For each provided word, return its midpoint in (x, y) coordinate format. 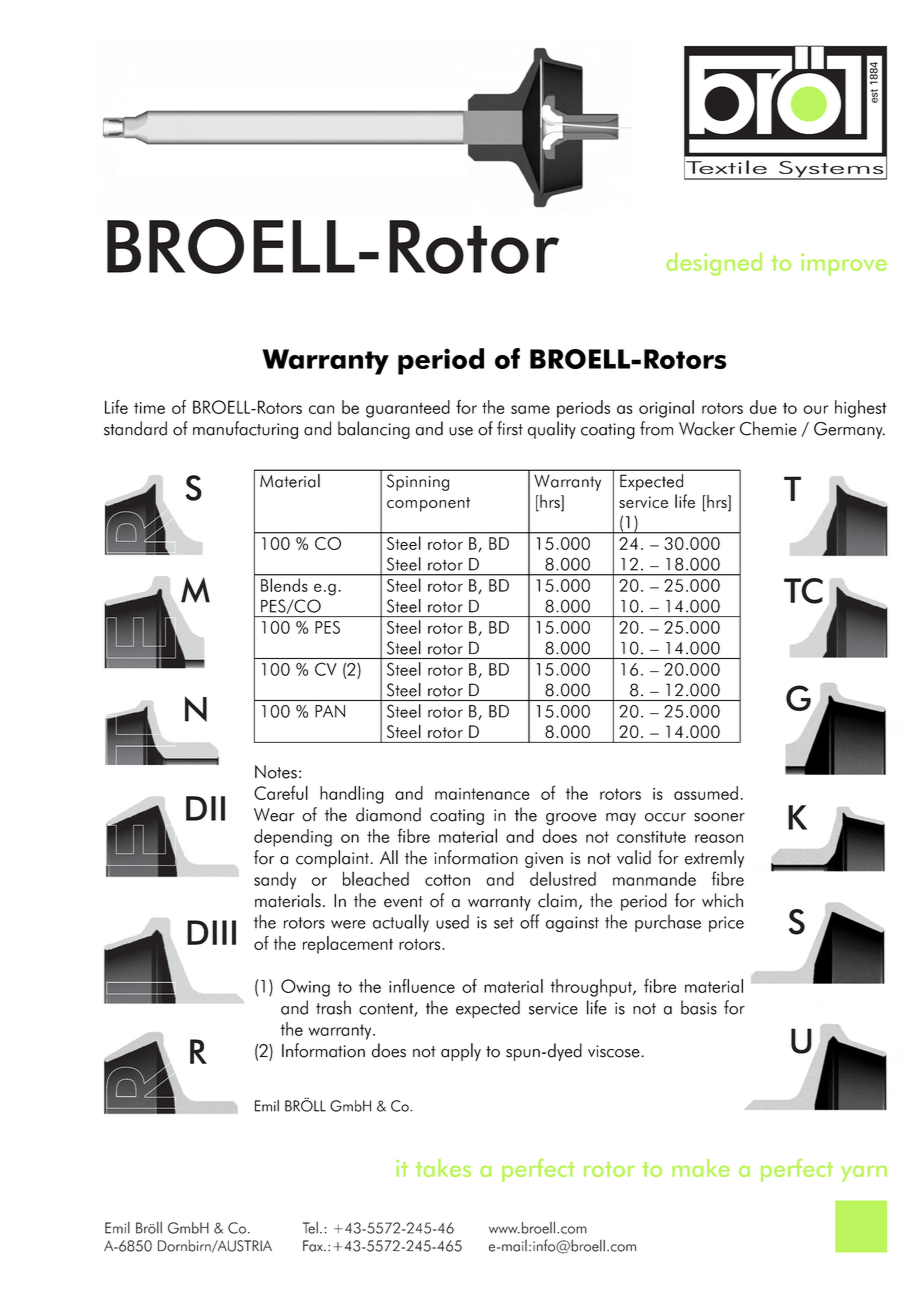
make (701, 1168)
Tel (310, 1228)
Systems (831, 170)
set (504, 923)
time (149, 408)
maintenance (482, 794)
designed (714, 264)
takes (443, 1168)
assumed (706, 793)
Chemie (768, 428)
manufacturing (245, 430)
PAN (330, 711)
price (726, 924)
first (510, 428)
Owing (305, 988)
